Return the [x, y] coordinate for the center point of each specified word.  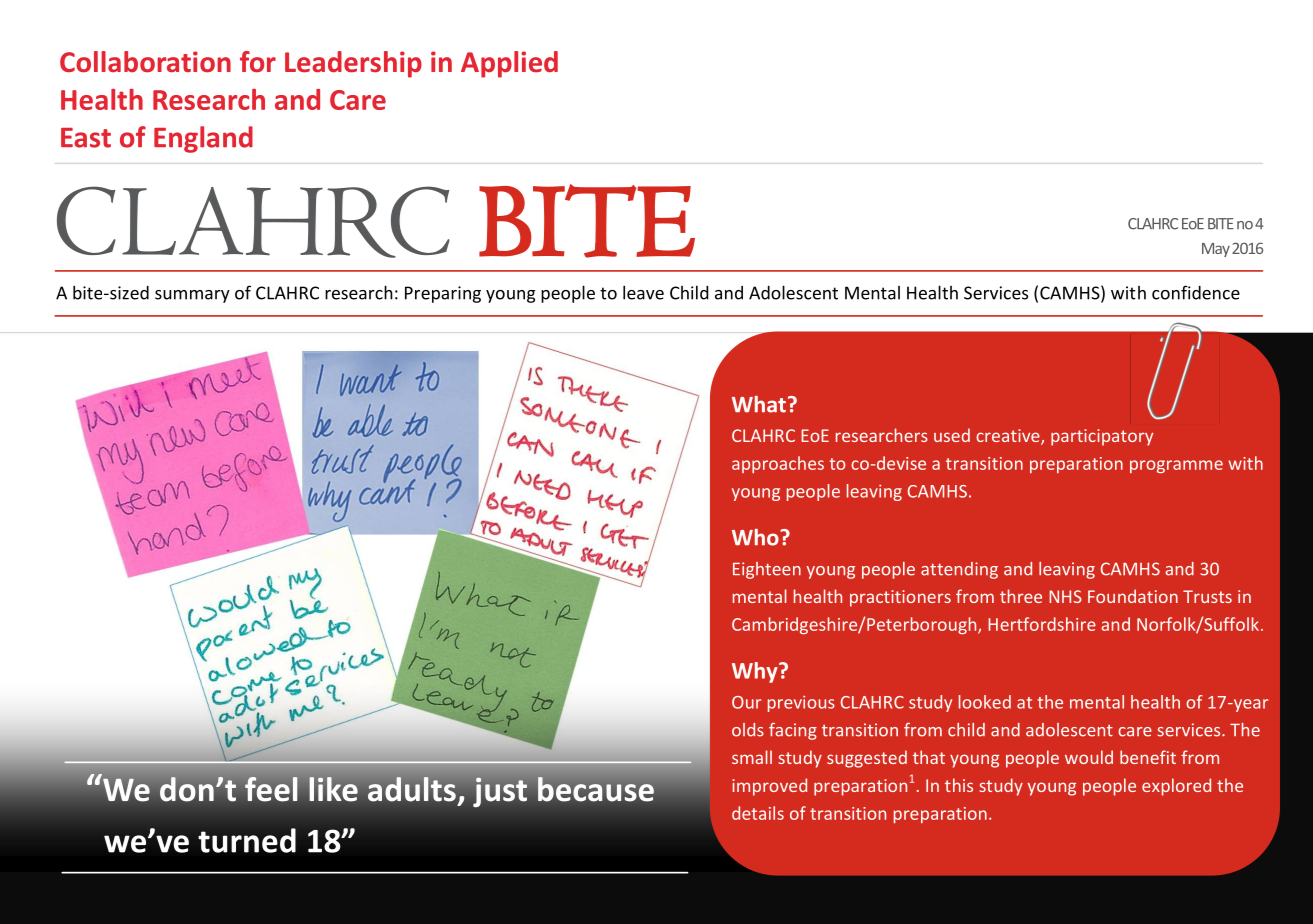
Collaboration [145, 62]
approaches [778, 464]
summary [192, 296]
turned [247, 840]
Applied [509, 64]
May [1216, 250]
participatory [1102, 437]
